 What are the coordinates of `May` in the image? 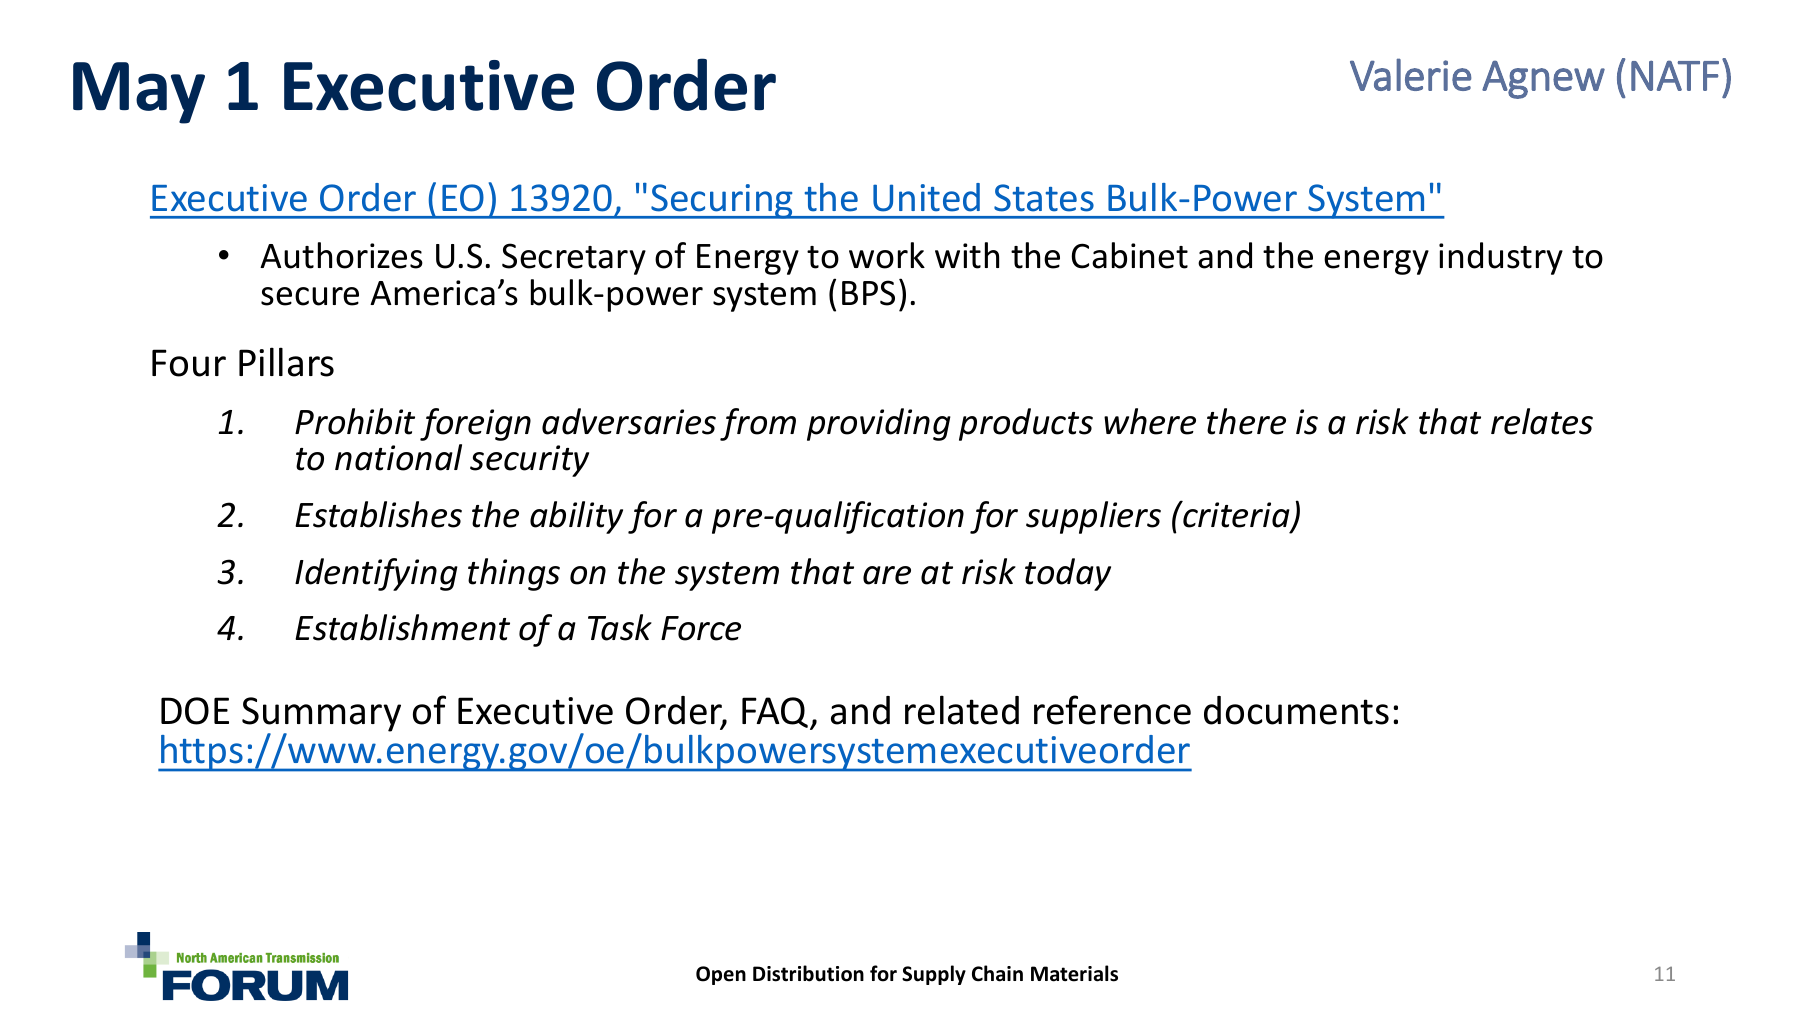 It's located at (139, 93).
